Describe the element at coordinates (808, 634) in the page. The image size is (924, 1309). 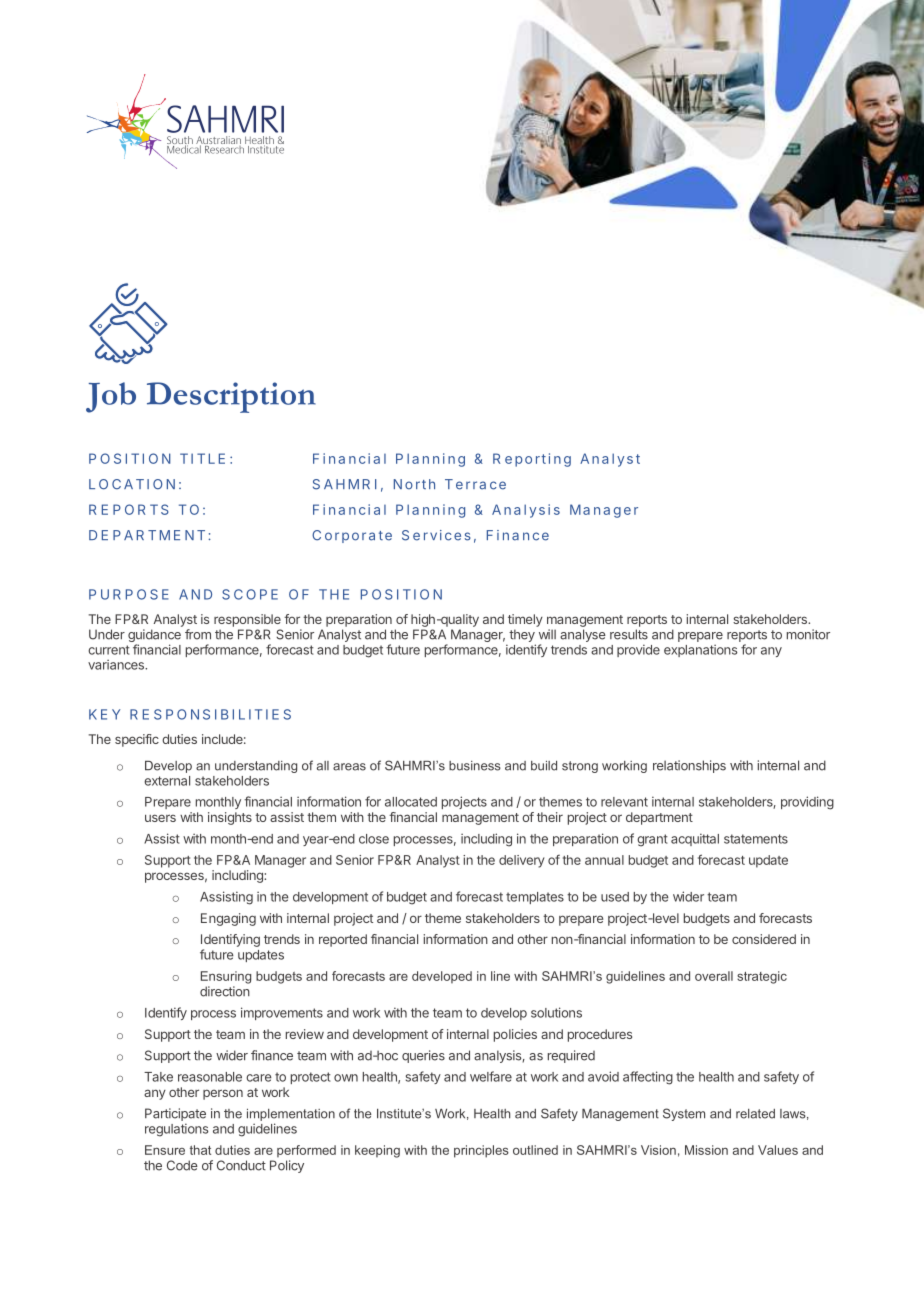
I see `monitor` at that location.
